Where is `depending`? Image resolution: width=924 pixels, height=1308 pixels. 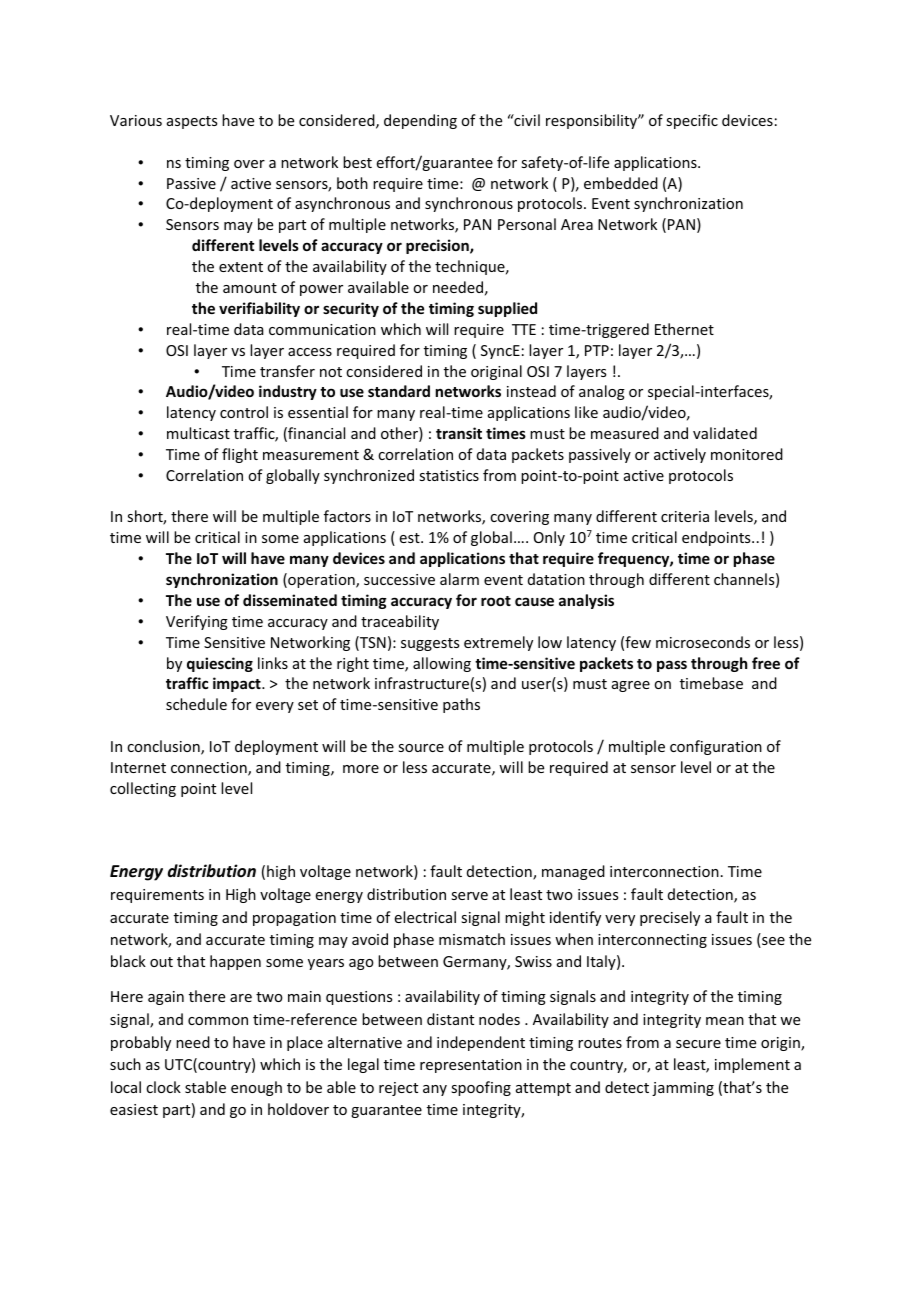
depending is located at coordinates (420, 121).
